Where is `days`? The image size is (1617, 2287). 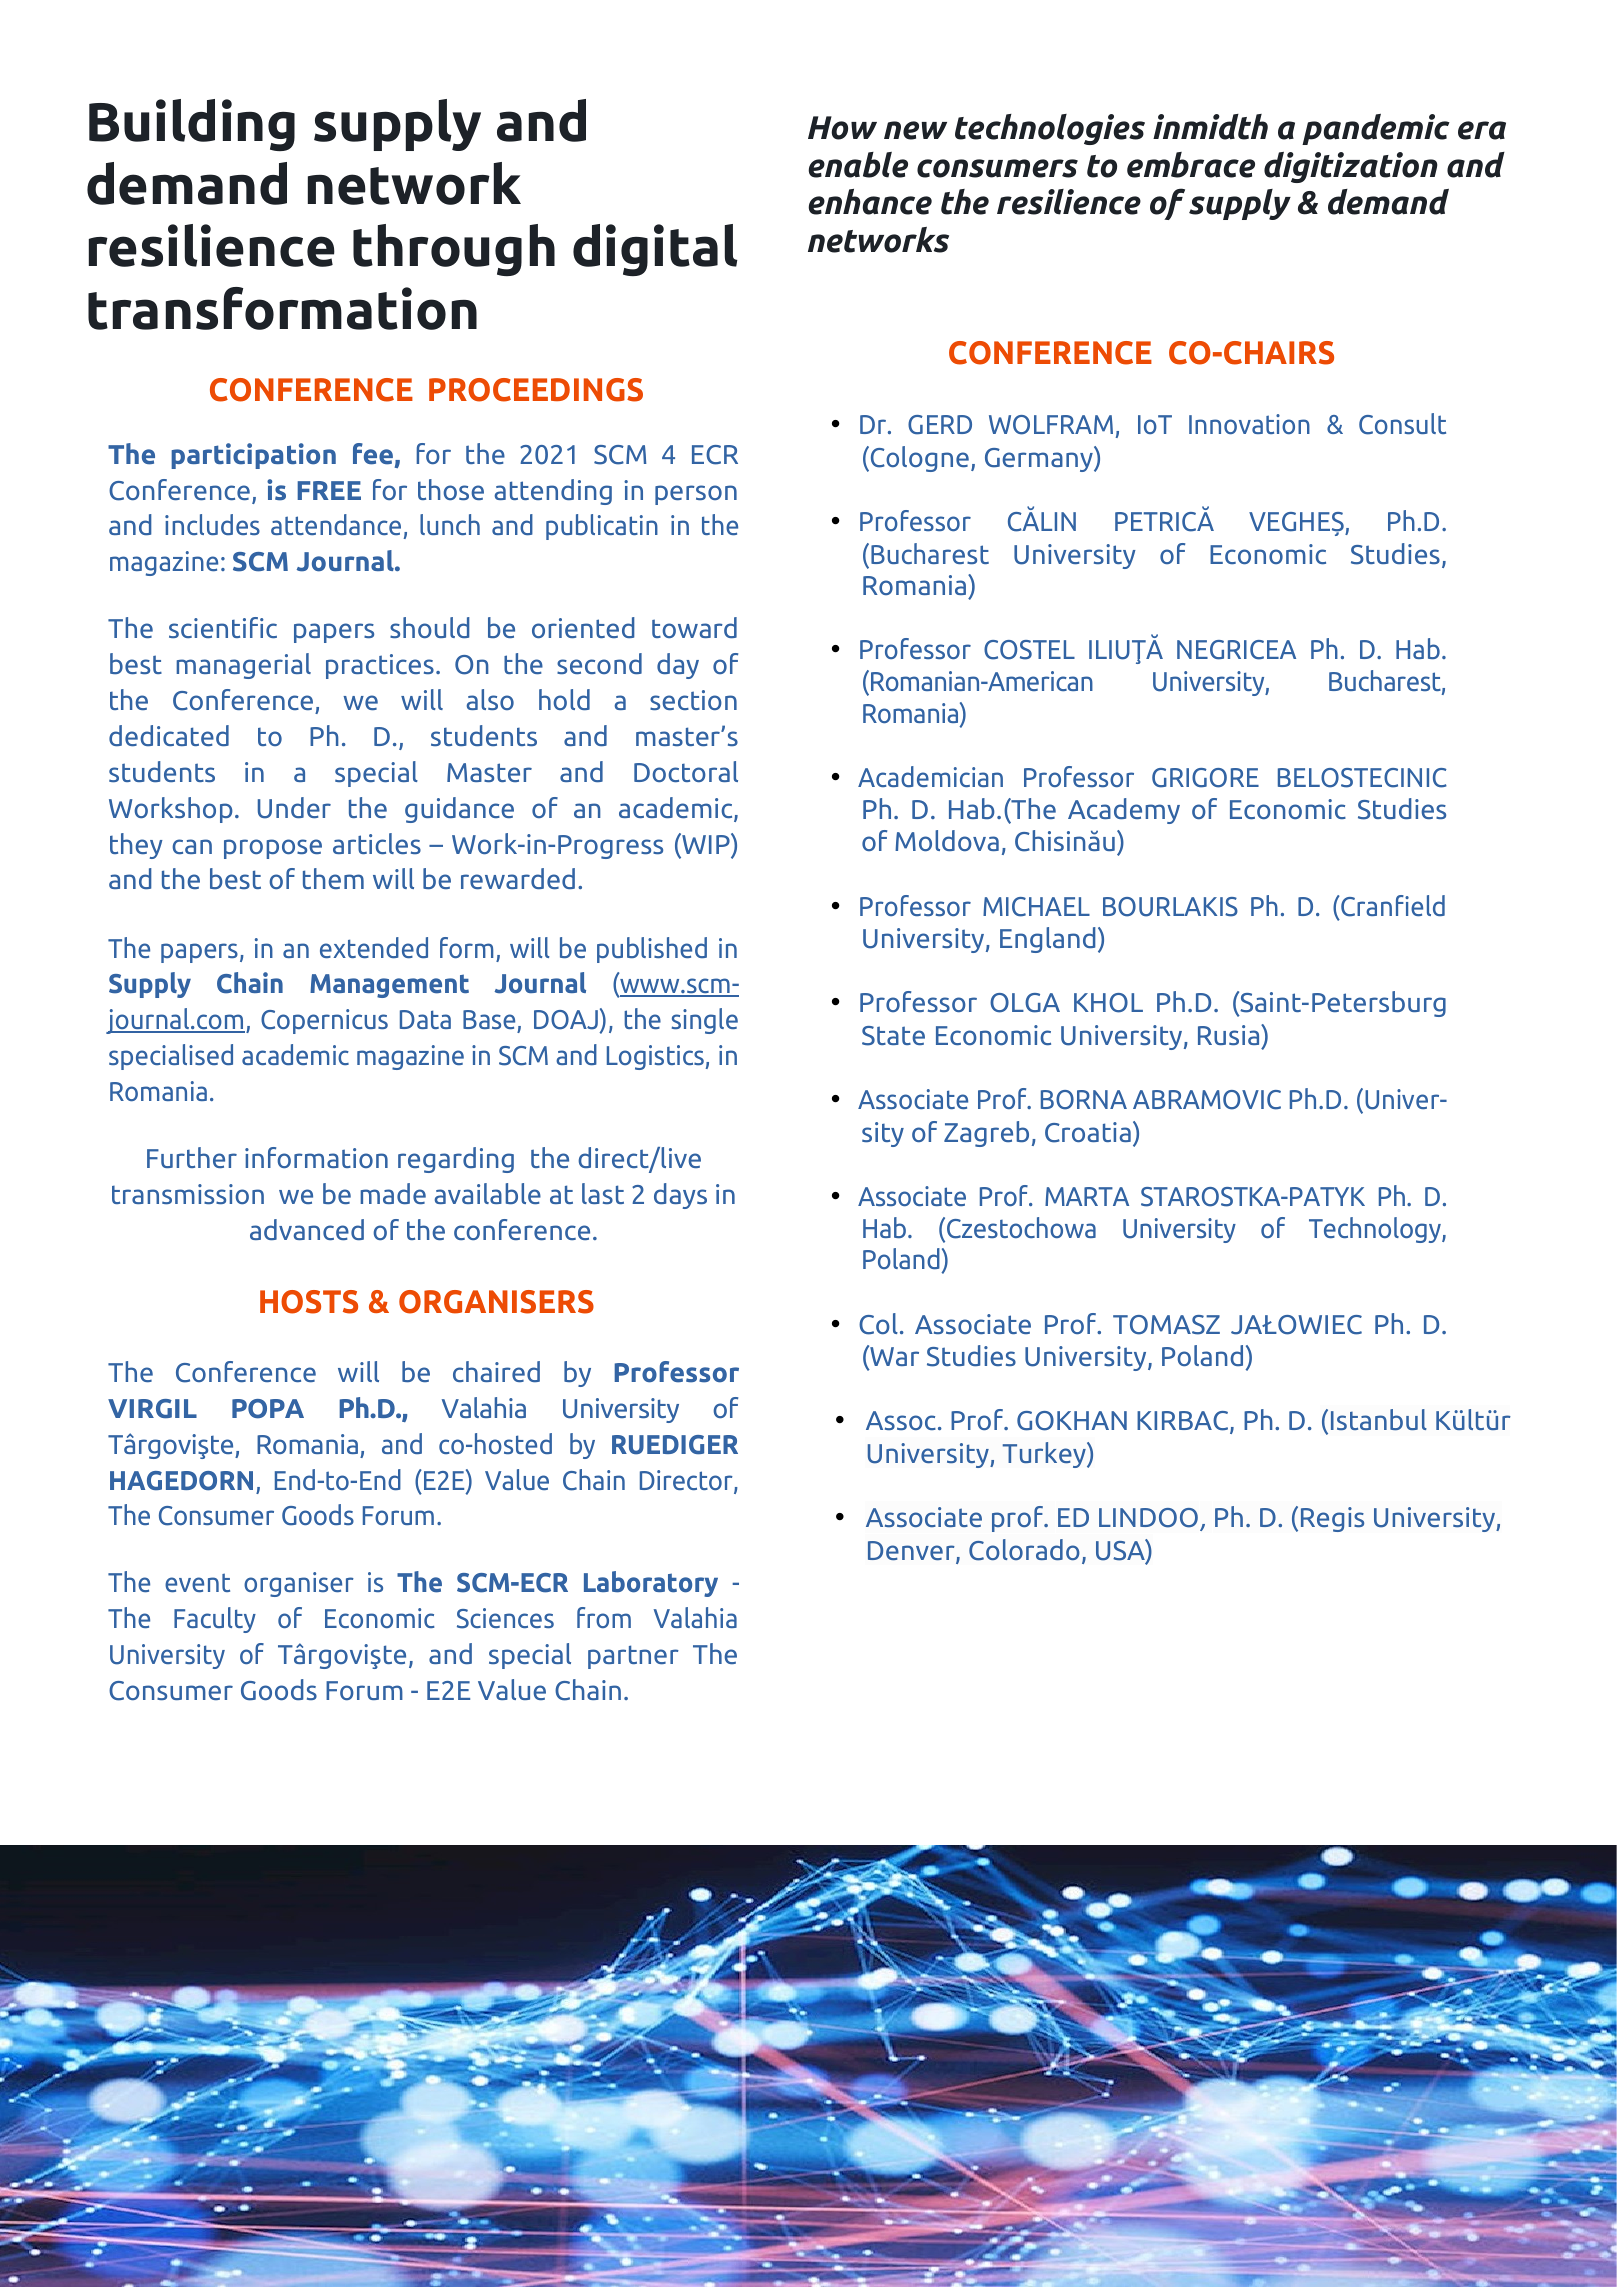 days is located at coordinates (680, 1196).
